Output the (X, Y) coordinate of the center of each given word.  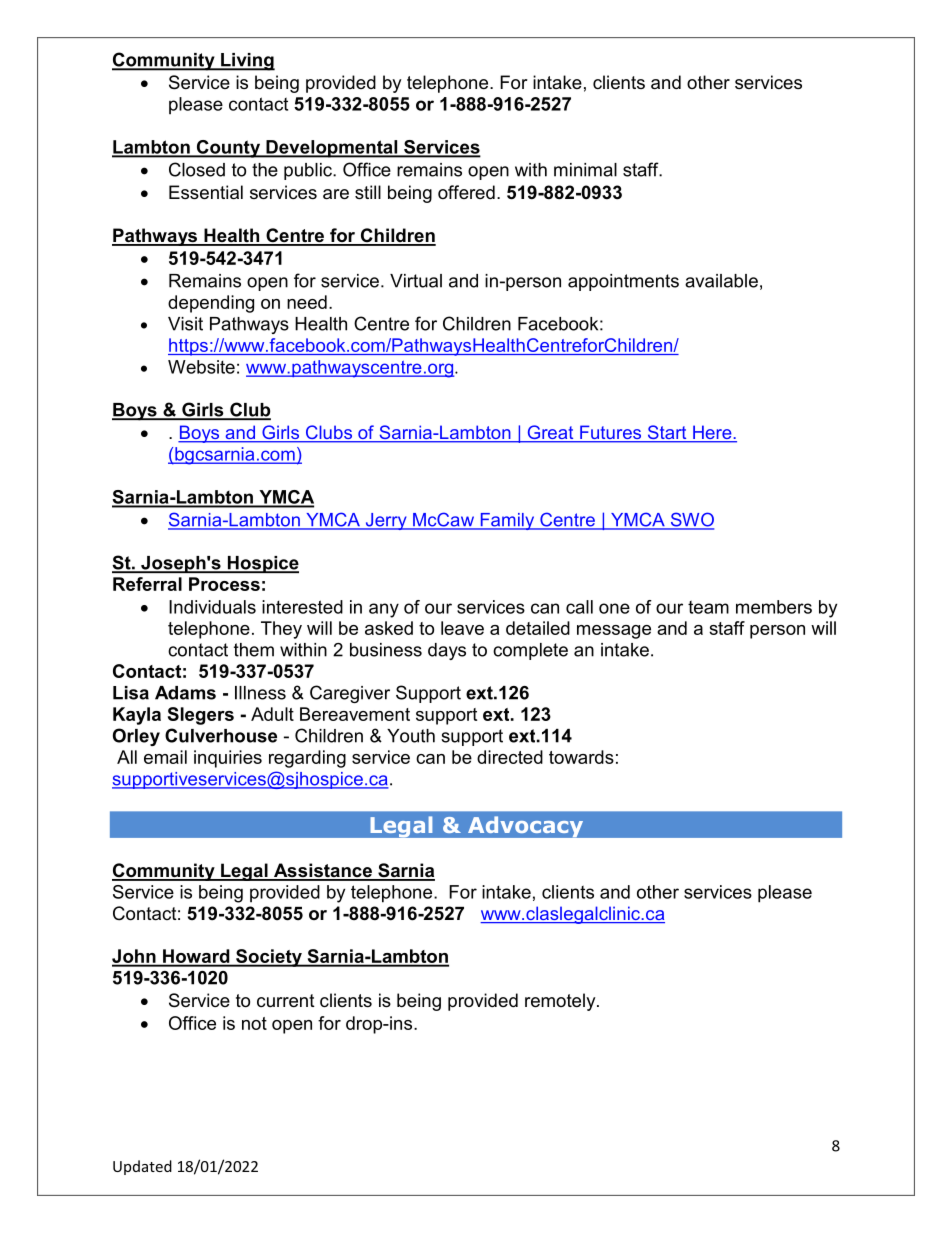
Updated (142, 1167)
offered (466, 192)
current (286, 1001)
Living (247, 62)
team (708, 607)
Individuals (212, 607)
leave (462, 628)
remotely (561, 1002)
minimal (585, 170)
